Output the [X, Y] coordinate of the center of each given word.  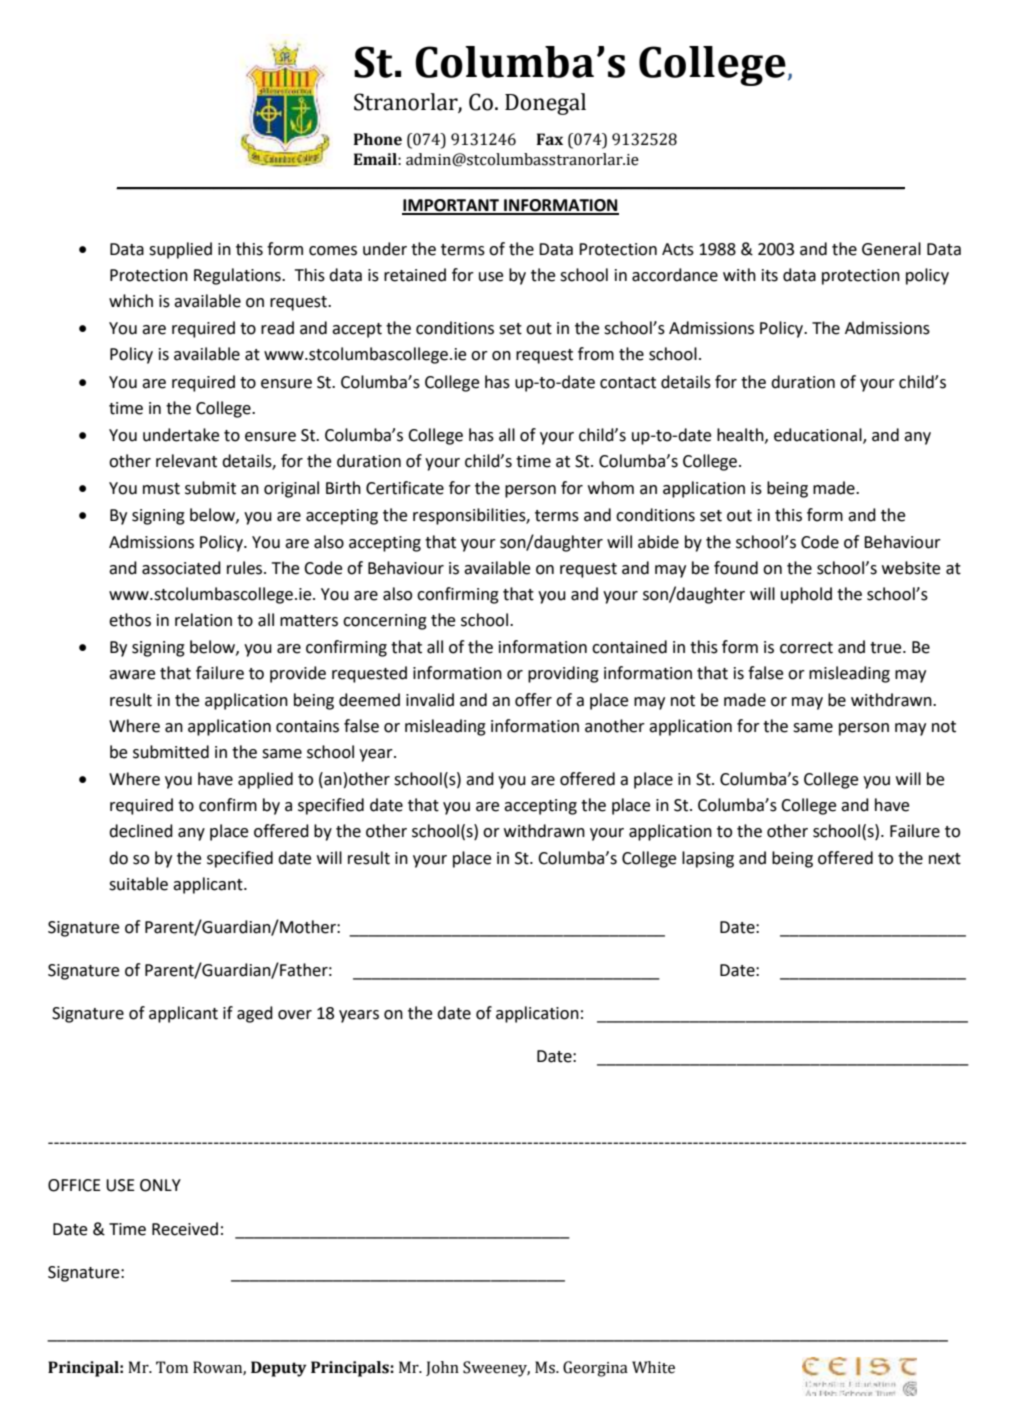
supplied [180, 250]
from [596, 354]
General [891, 249]
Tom [172, 1367]
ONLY [160, 1185]
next [945, 859]
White [653, 1367]
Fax [550, 139]
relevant [186, 461]
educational [819, 436]
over [295, 1015]
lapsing [708, 859]
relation [203, 620]
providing [563, 674]
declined [141, 831]
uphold [806, 595]
